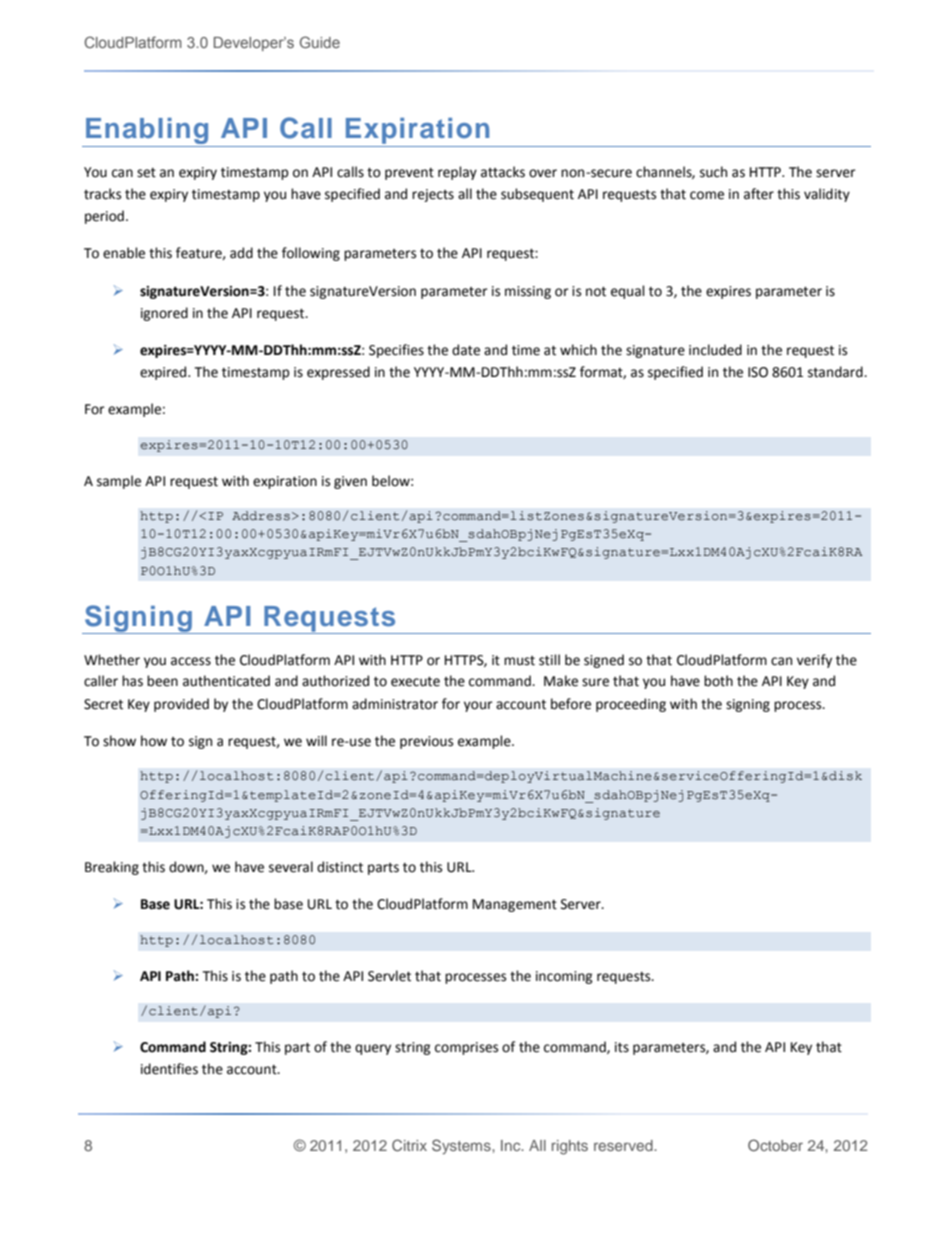  Describe the element at coordinates (462, 1146) in the image. I see `Systems` at that location.
